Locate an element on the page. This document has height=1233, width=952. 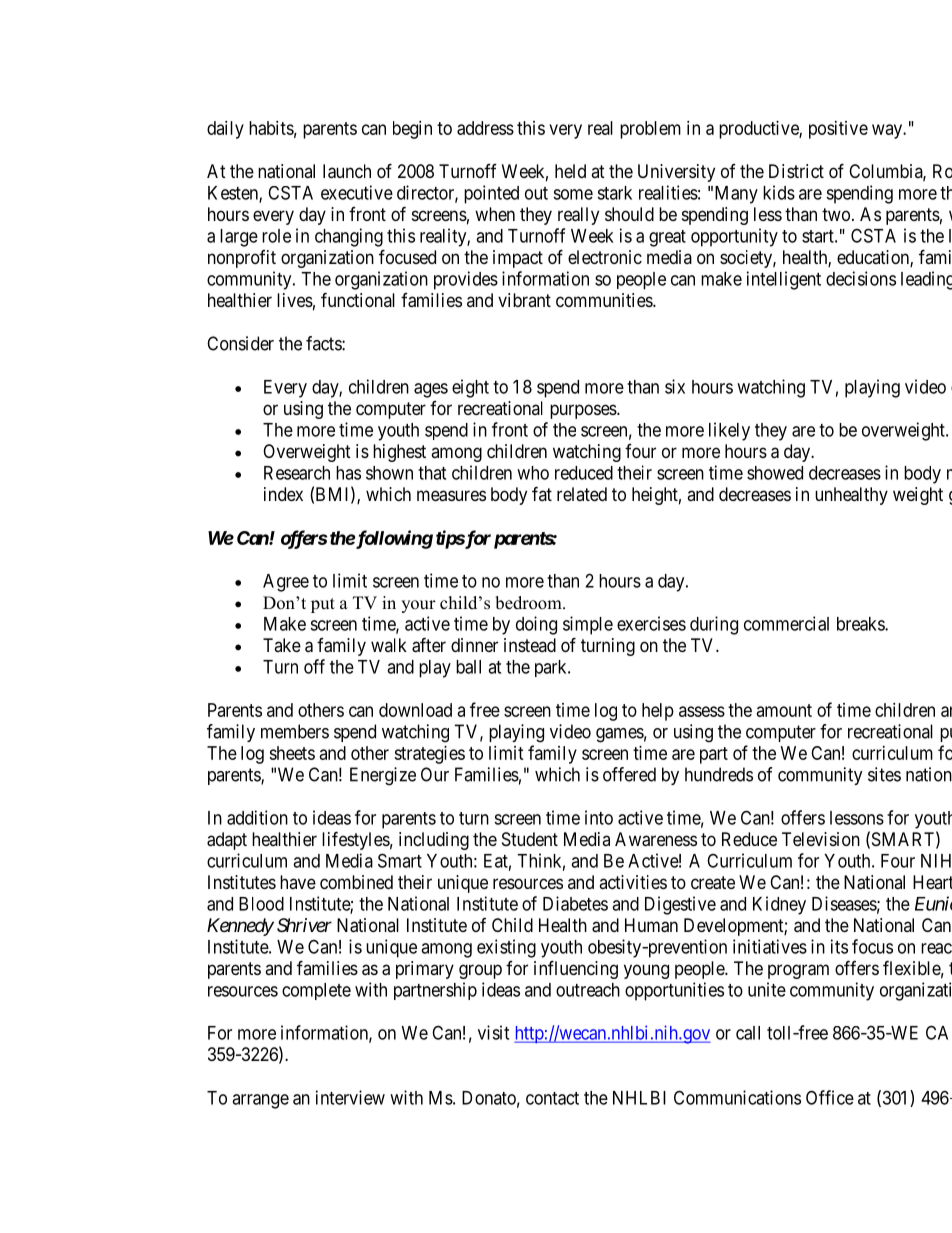
contact is located at coordinates (552, 1098).
